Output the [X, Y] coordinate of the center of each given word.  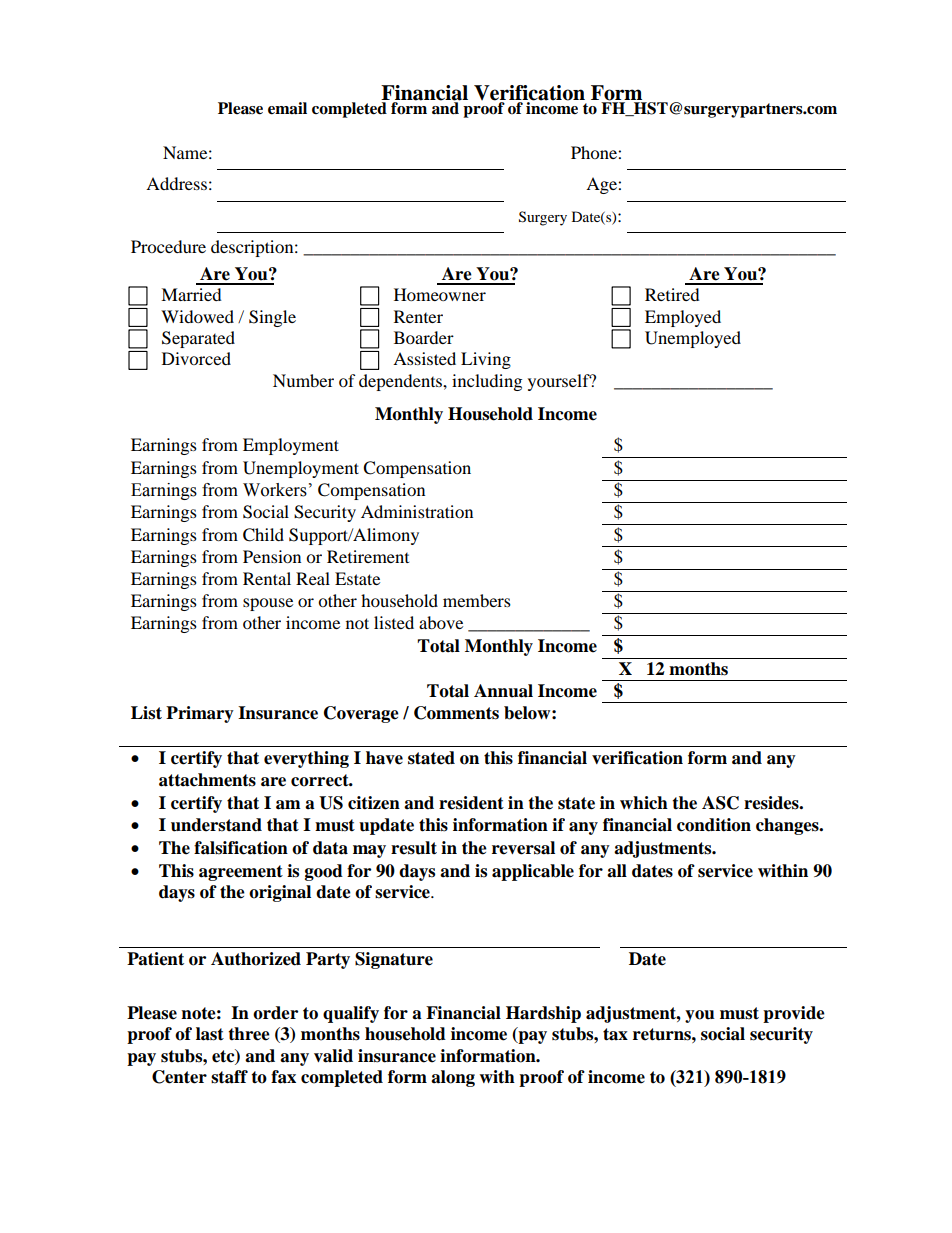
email [287, 108]
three [249, 1034]
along [453, 1078]
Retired [672, 294]
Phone [595, 152]
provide [794, 1014]
